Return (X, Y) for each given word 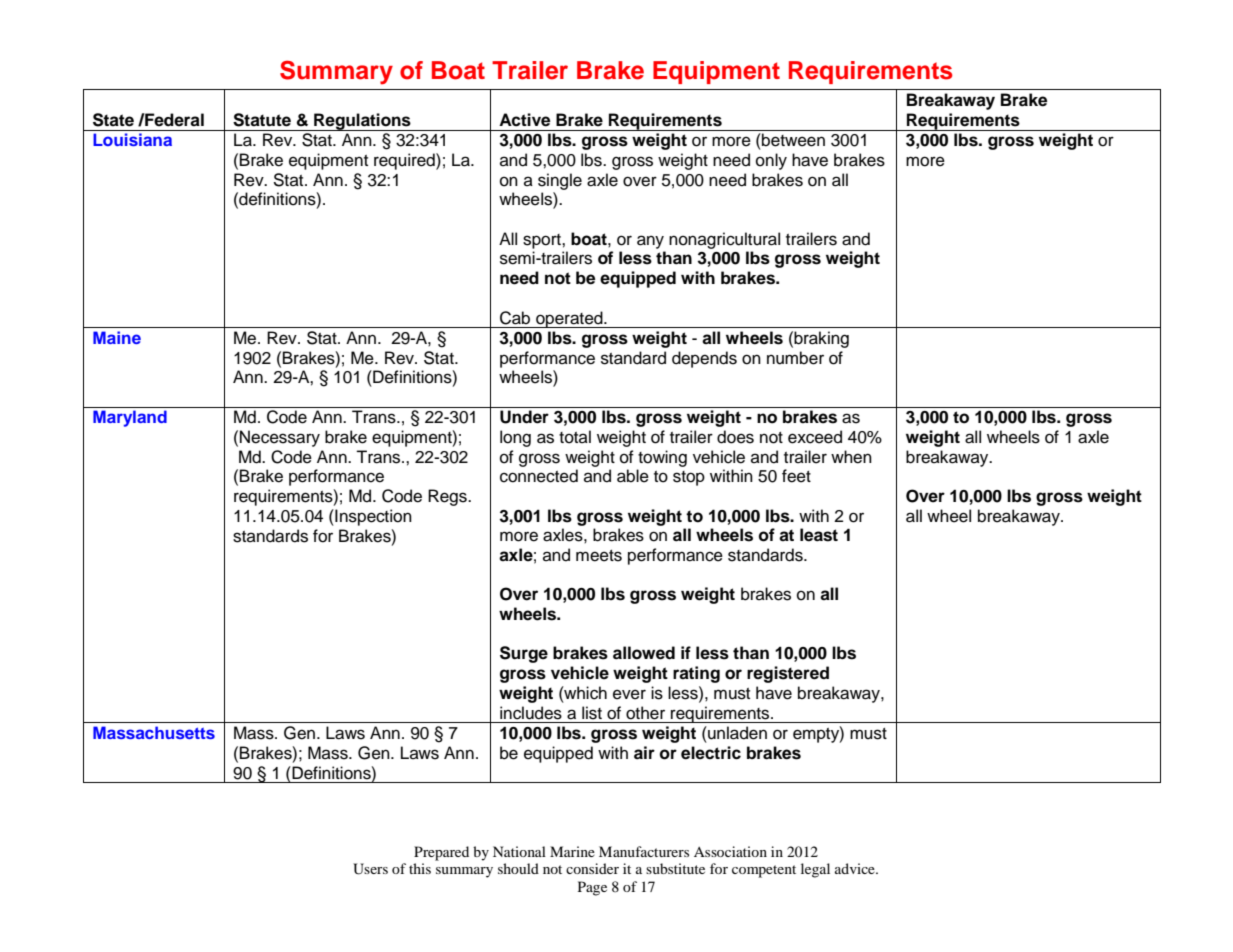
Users (370, 869)
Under (524, 417)
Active (524, 120)
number (795, 358)
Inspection (372, 517)
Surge (524, 654)
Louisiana (132, 139)
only (771, 161)
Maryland (130, 418)
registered (788, 674)
